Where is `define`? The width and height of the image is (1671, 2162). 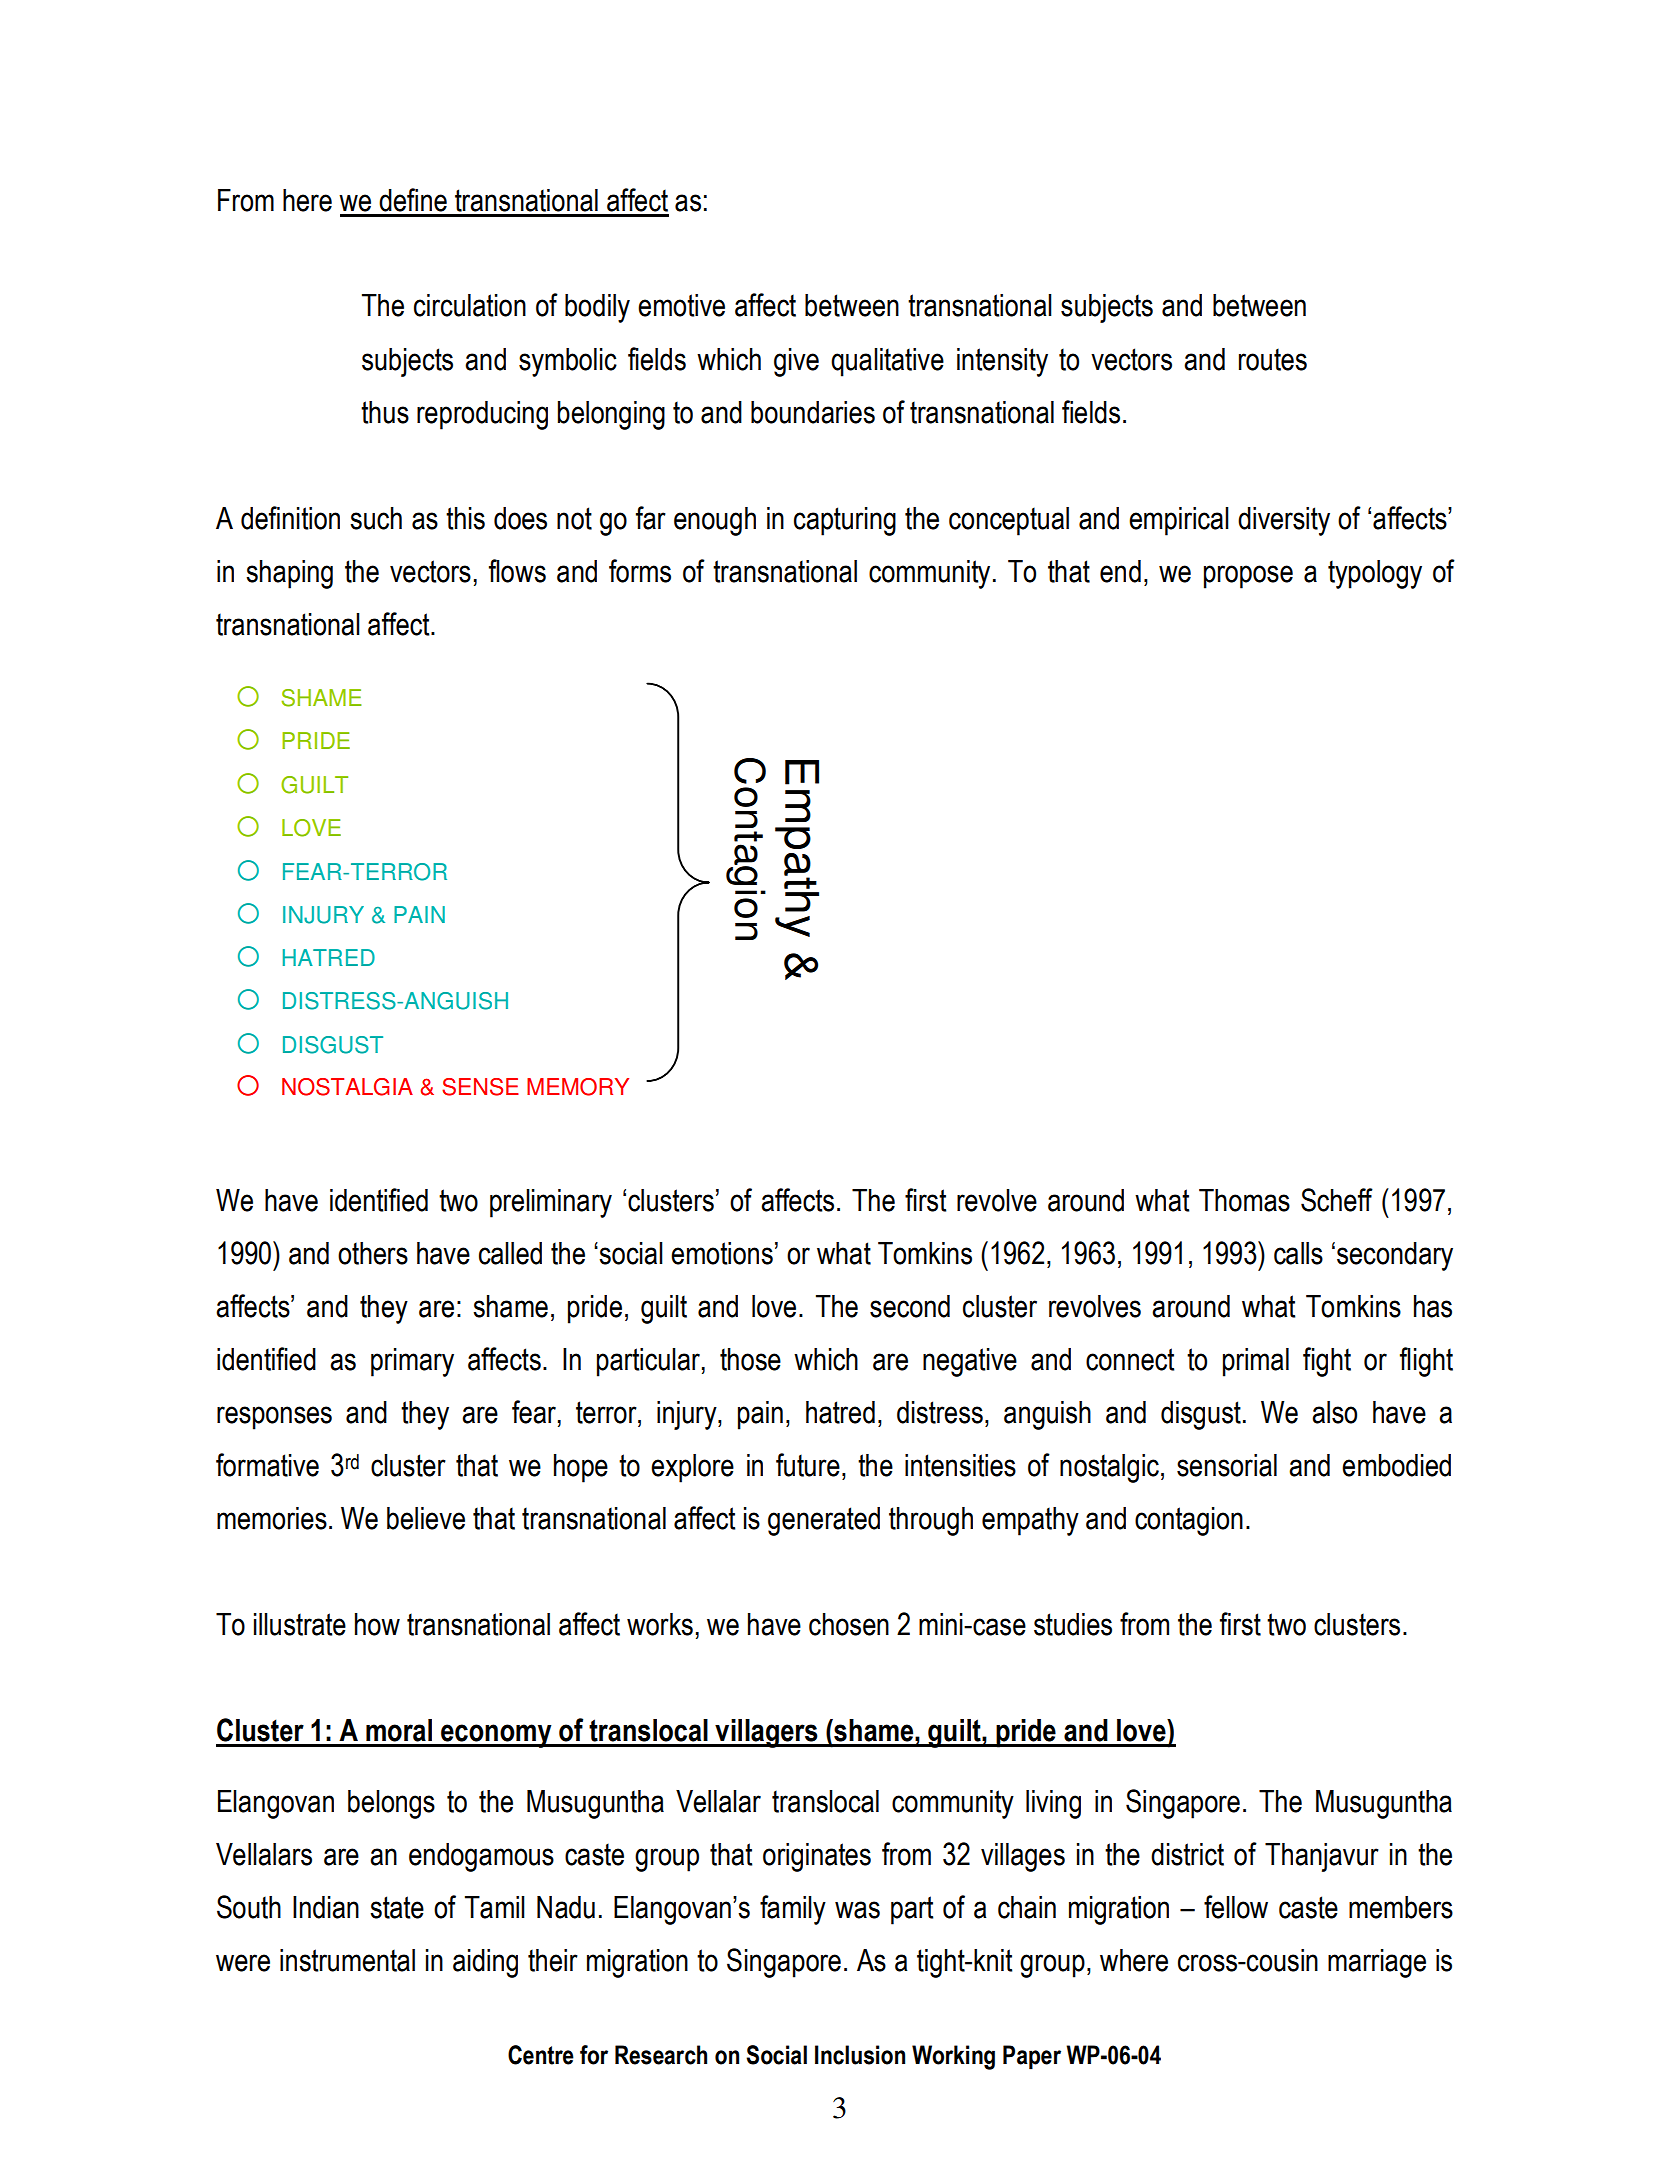
define is located at coordinates (413, 200).
